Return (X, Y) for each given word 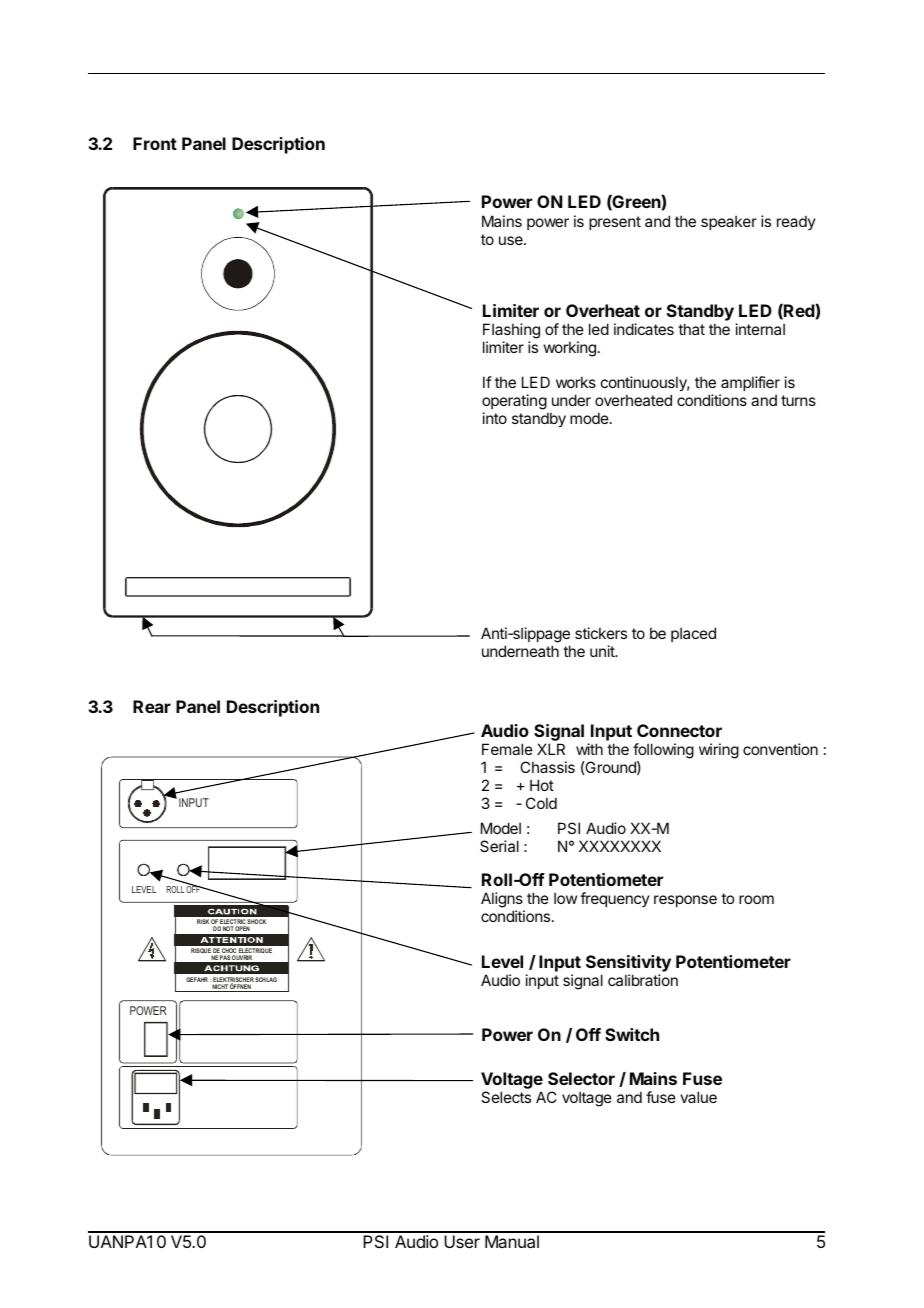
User (462, 1241)
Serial (499, 846)
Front (155, 143)
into (495, 418)
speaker (729, 222)
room (756, 899)
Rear (152, 706)
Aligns (503, 901)
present (615, 223)
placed (693, 634)
